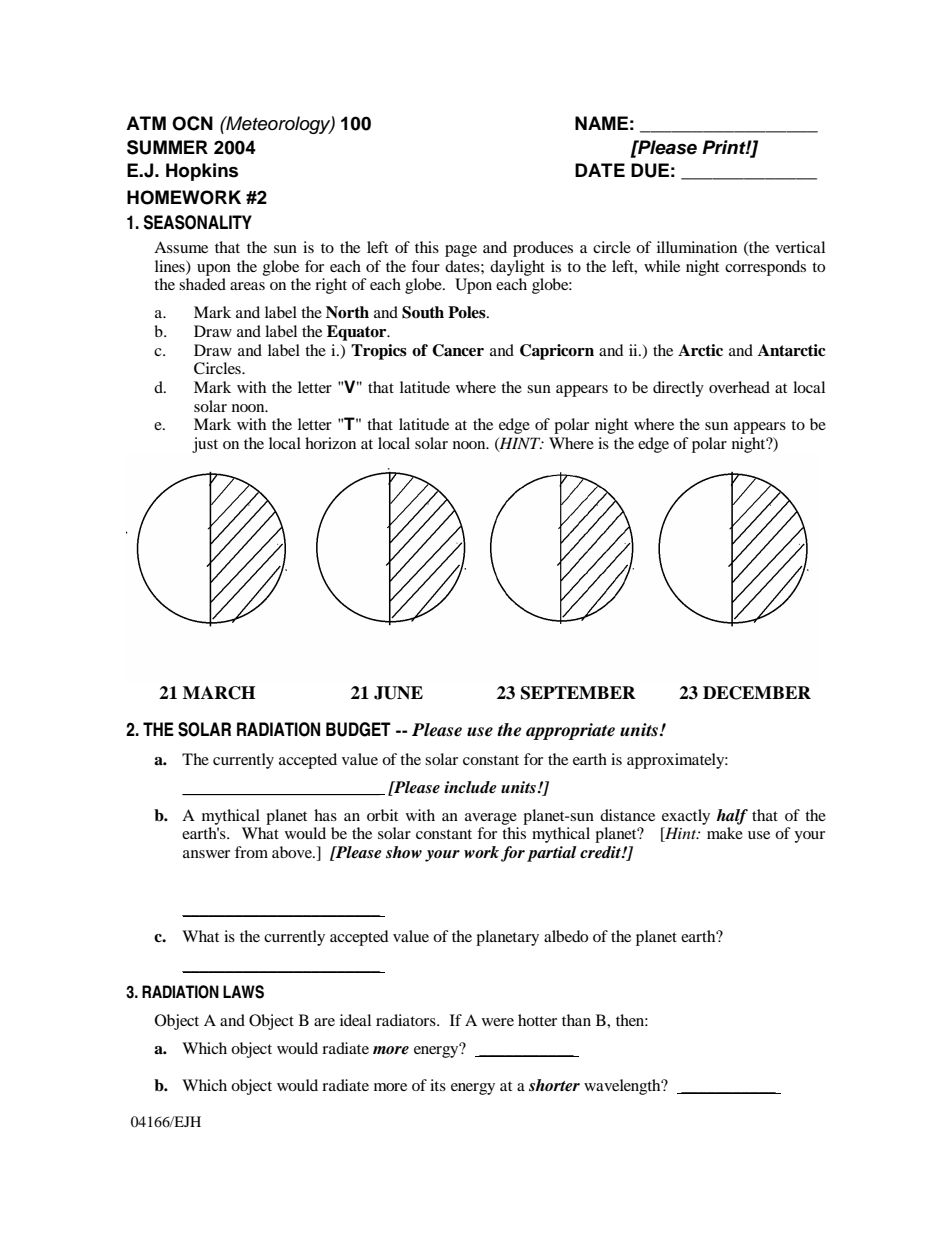 The width and height of the document is (952, 1233). I want to click on illumination, so click(697, 247).
